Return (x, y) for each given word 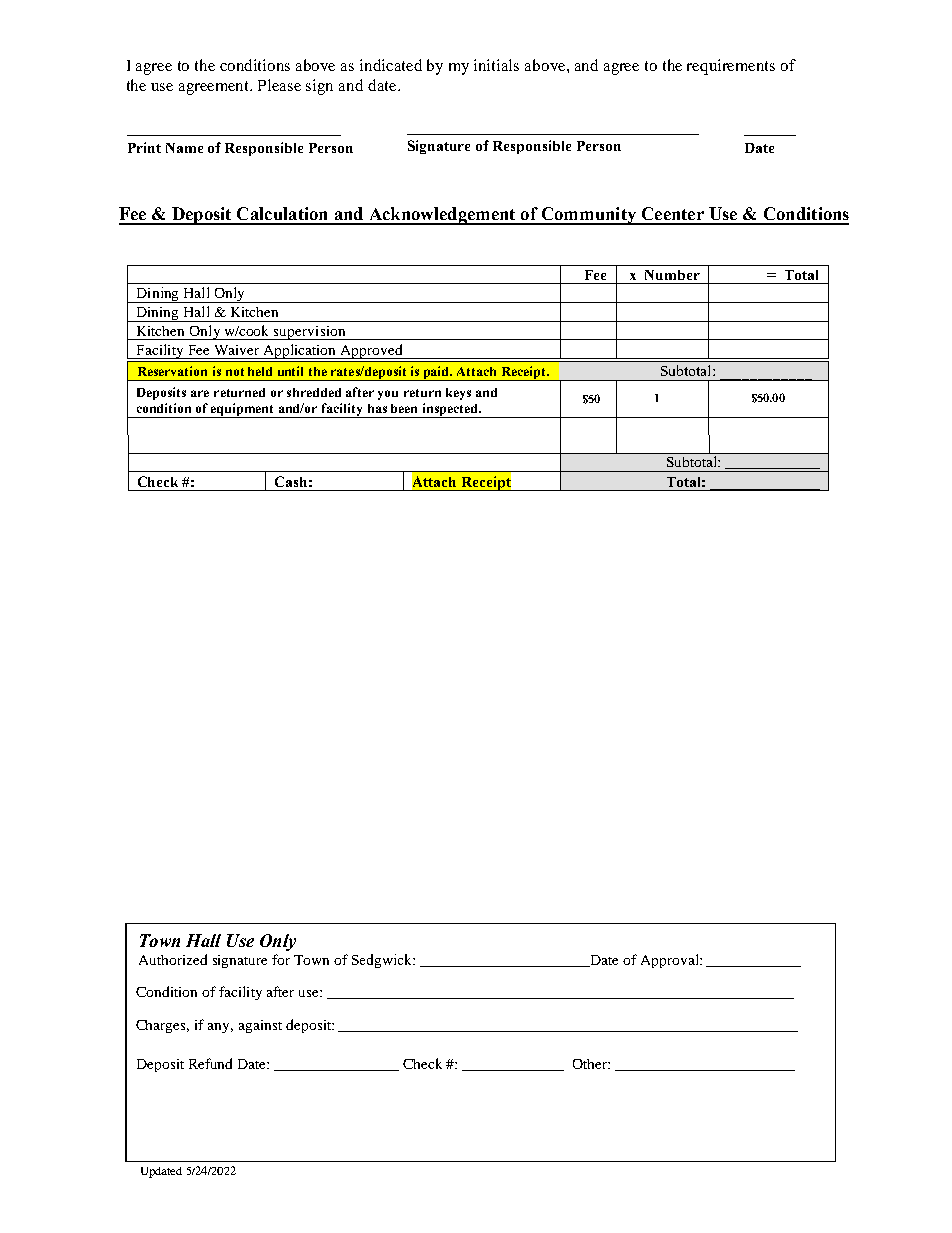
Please (279, 85)
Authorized (173, 959)
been (404, 408)
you (388, 395)
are (200, 393)
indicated (391, 65)
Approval (671, 961)
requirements (731, 67)
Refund (210, 1063)
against (260, 1026)
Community (588, 216)
